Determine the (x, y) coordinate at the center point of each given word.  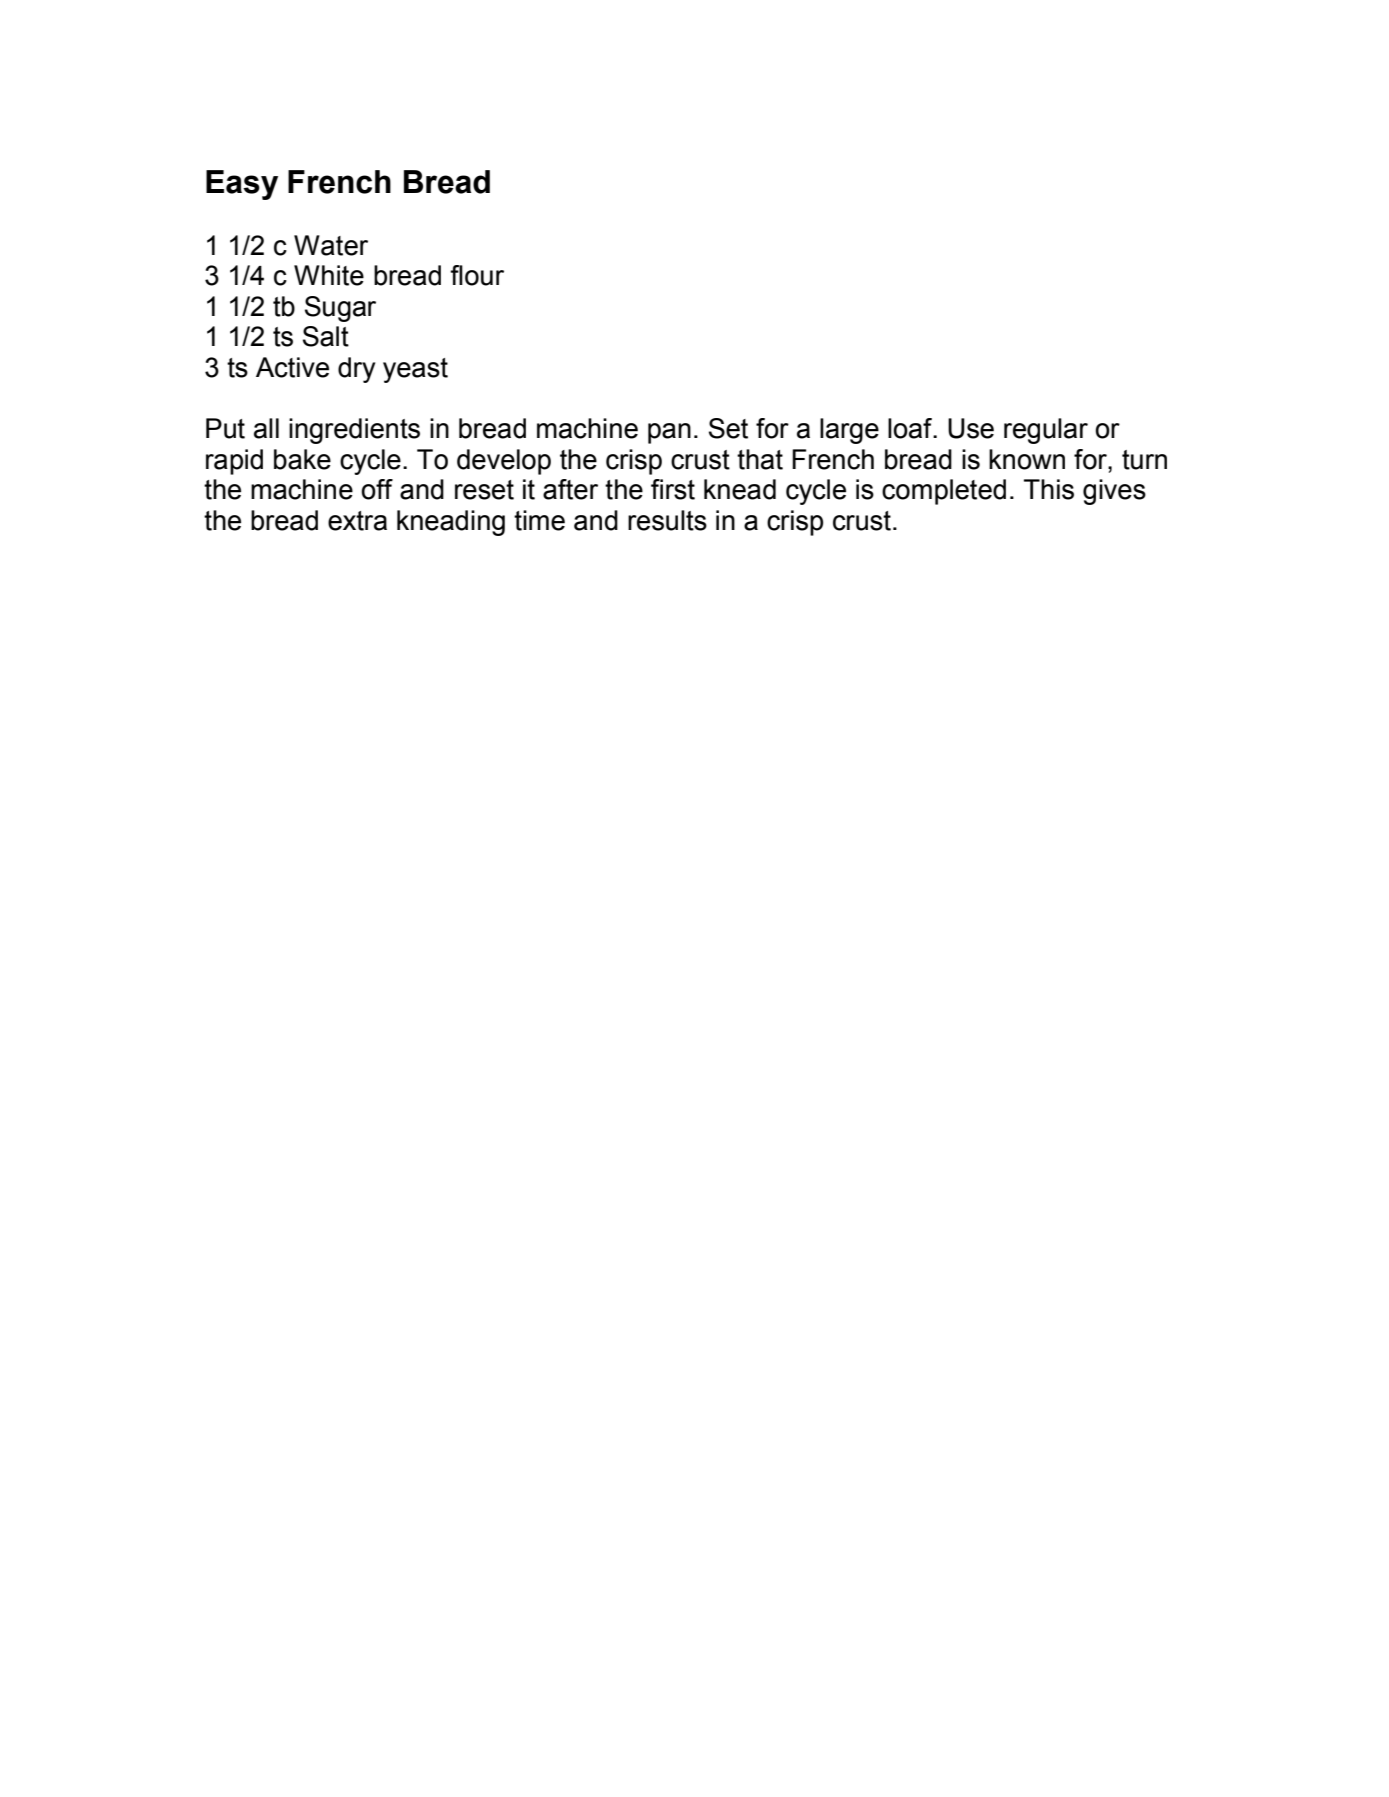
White (329, 275)
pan (669, 433)
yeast (415, 370)
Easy (242, 185)
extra (357, 521)
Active (292, 367)
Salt (326, 336)
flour (477, 275)
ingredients (354, 431)
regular (1046, 431)
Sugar (340, 309)
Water (331, 245)
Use (971, 428)
